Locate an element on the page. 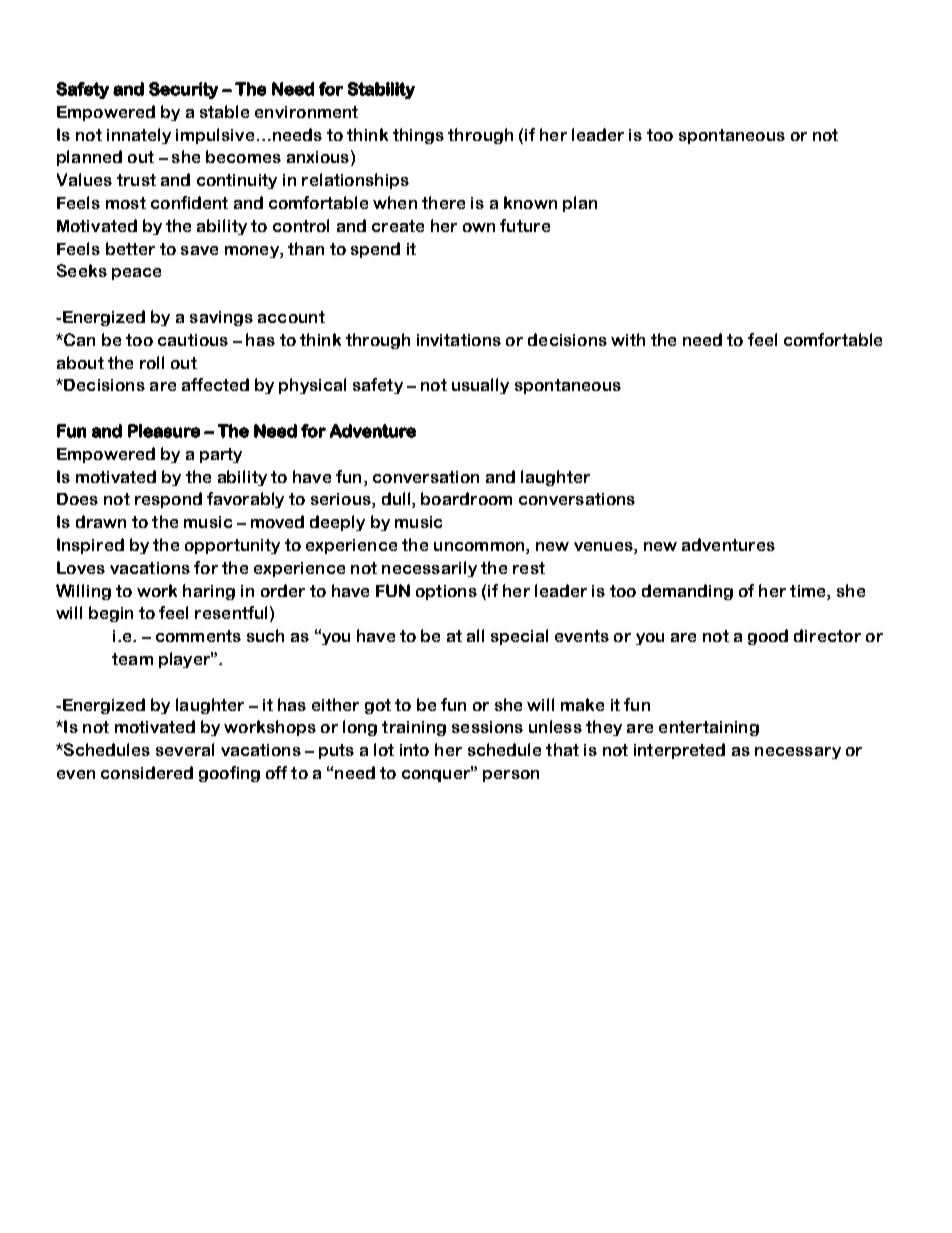 The image size is (952, 1233). things is located at coordinates (418, 136).
